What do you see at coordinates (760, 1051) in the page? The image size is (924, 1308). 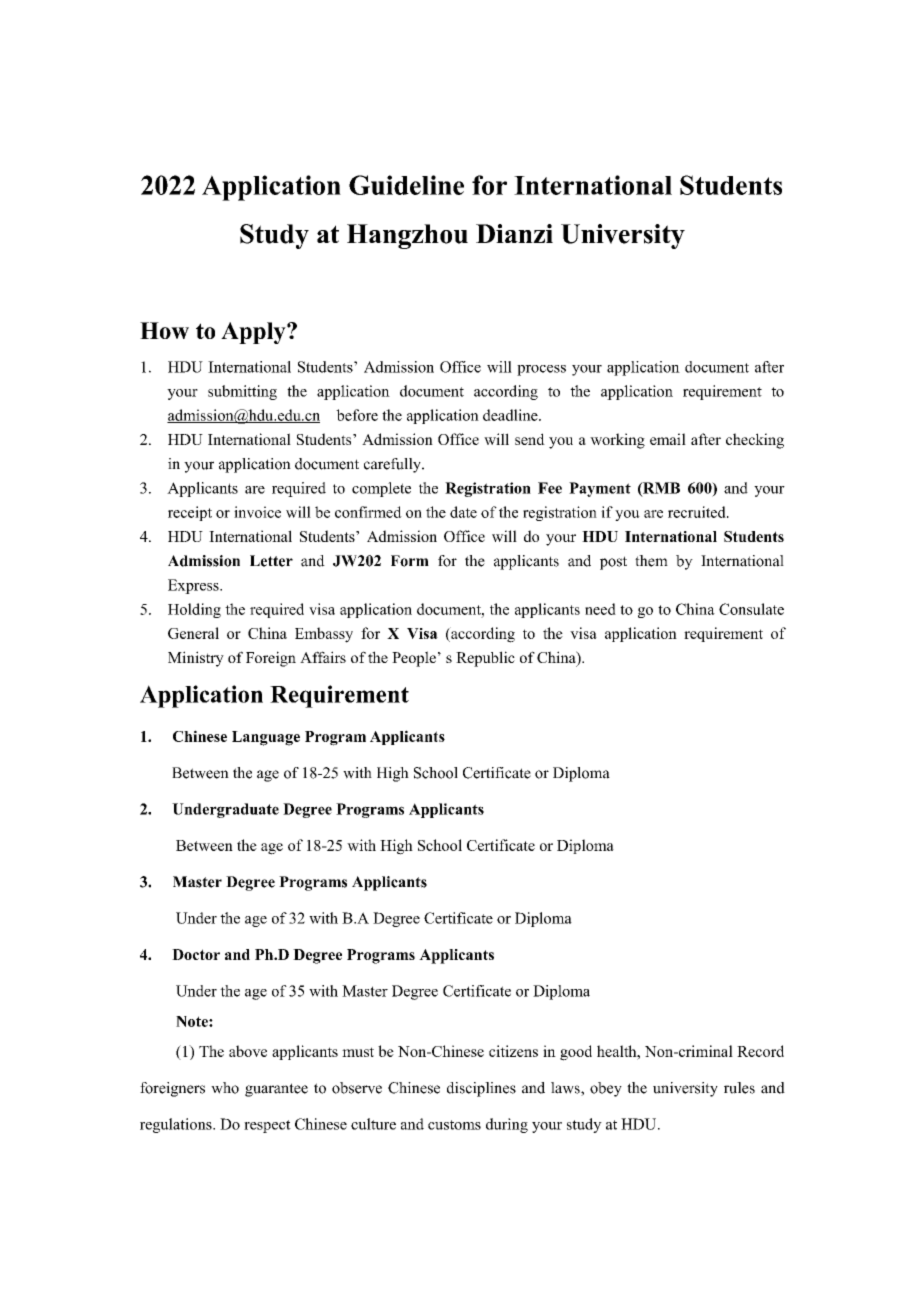 I see `Record` at bounding box center [760, 1051].
